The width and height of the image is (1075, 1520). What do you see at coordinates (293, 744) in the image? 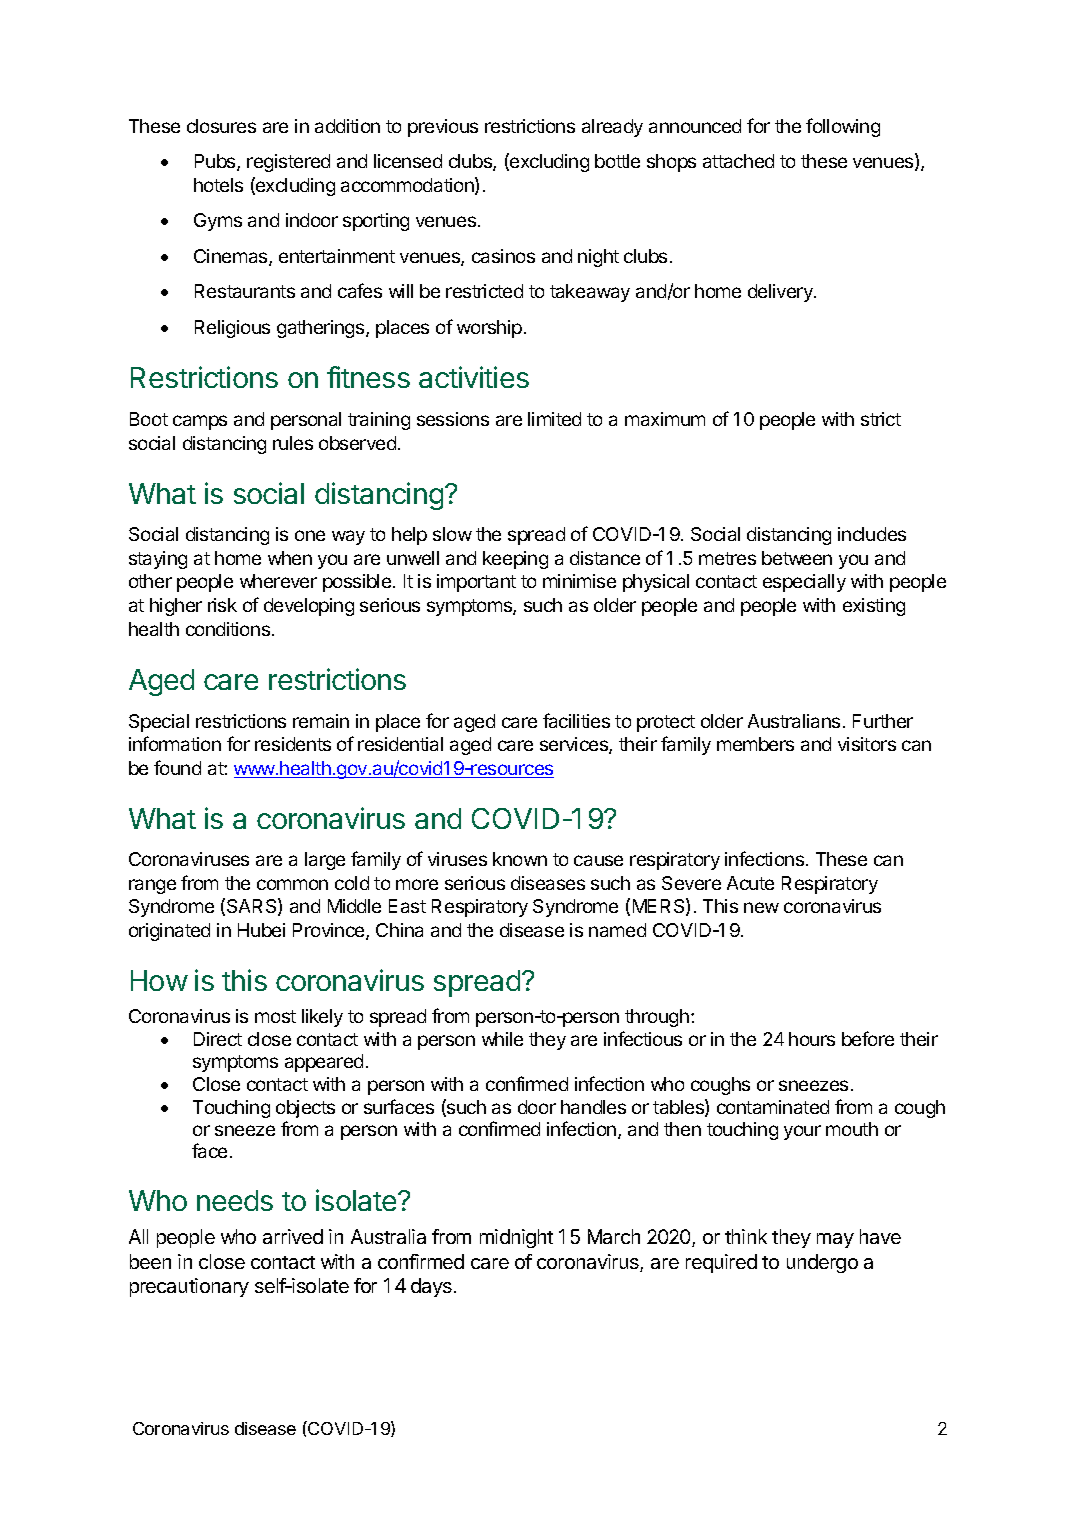
I see `residents` at bounding box center [293, 744].
